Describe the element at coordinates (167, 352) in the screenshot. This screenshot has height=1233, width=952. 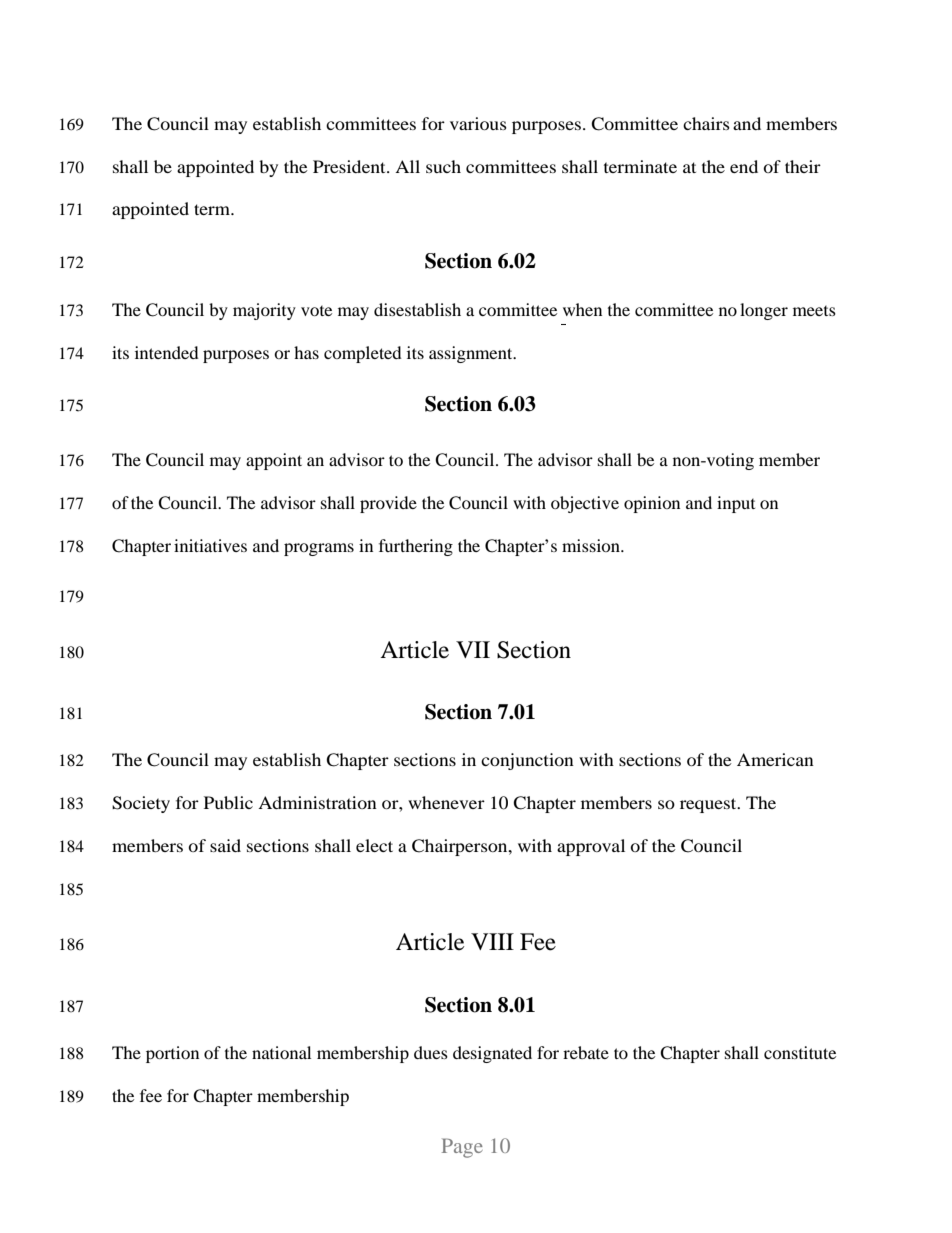
I see `intended` at that location.
